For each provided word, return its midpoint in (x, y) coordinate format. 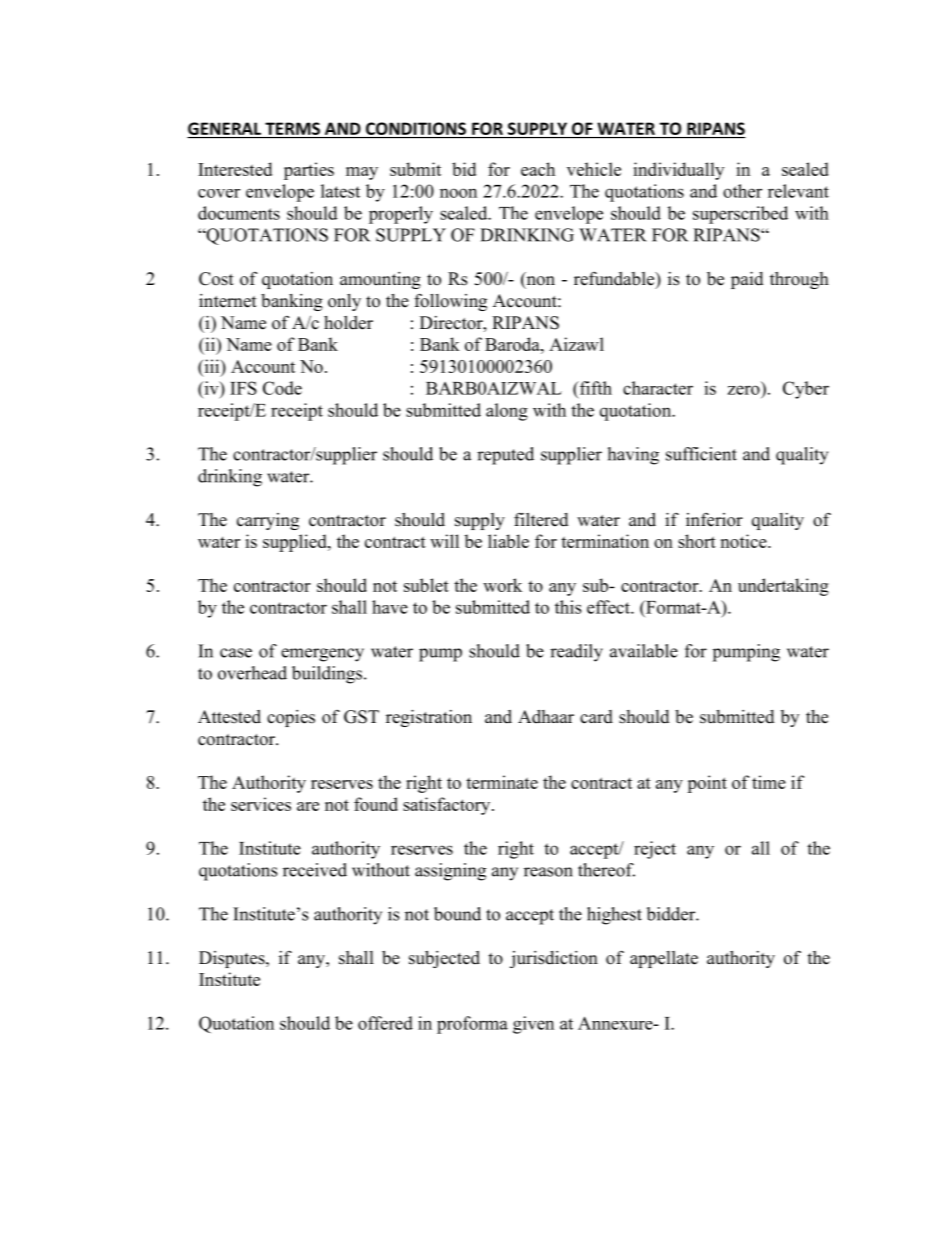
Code (282, 388)
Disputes (233, 959)
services (261, 804)
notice (745, 541)
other (742, 191)
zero (744, 390)
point (707, 784)
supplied (296, 543)
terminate (502, 782)
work (502, 585)
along (507, 412)
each (538, 169)
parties (309, 171)
